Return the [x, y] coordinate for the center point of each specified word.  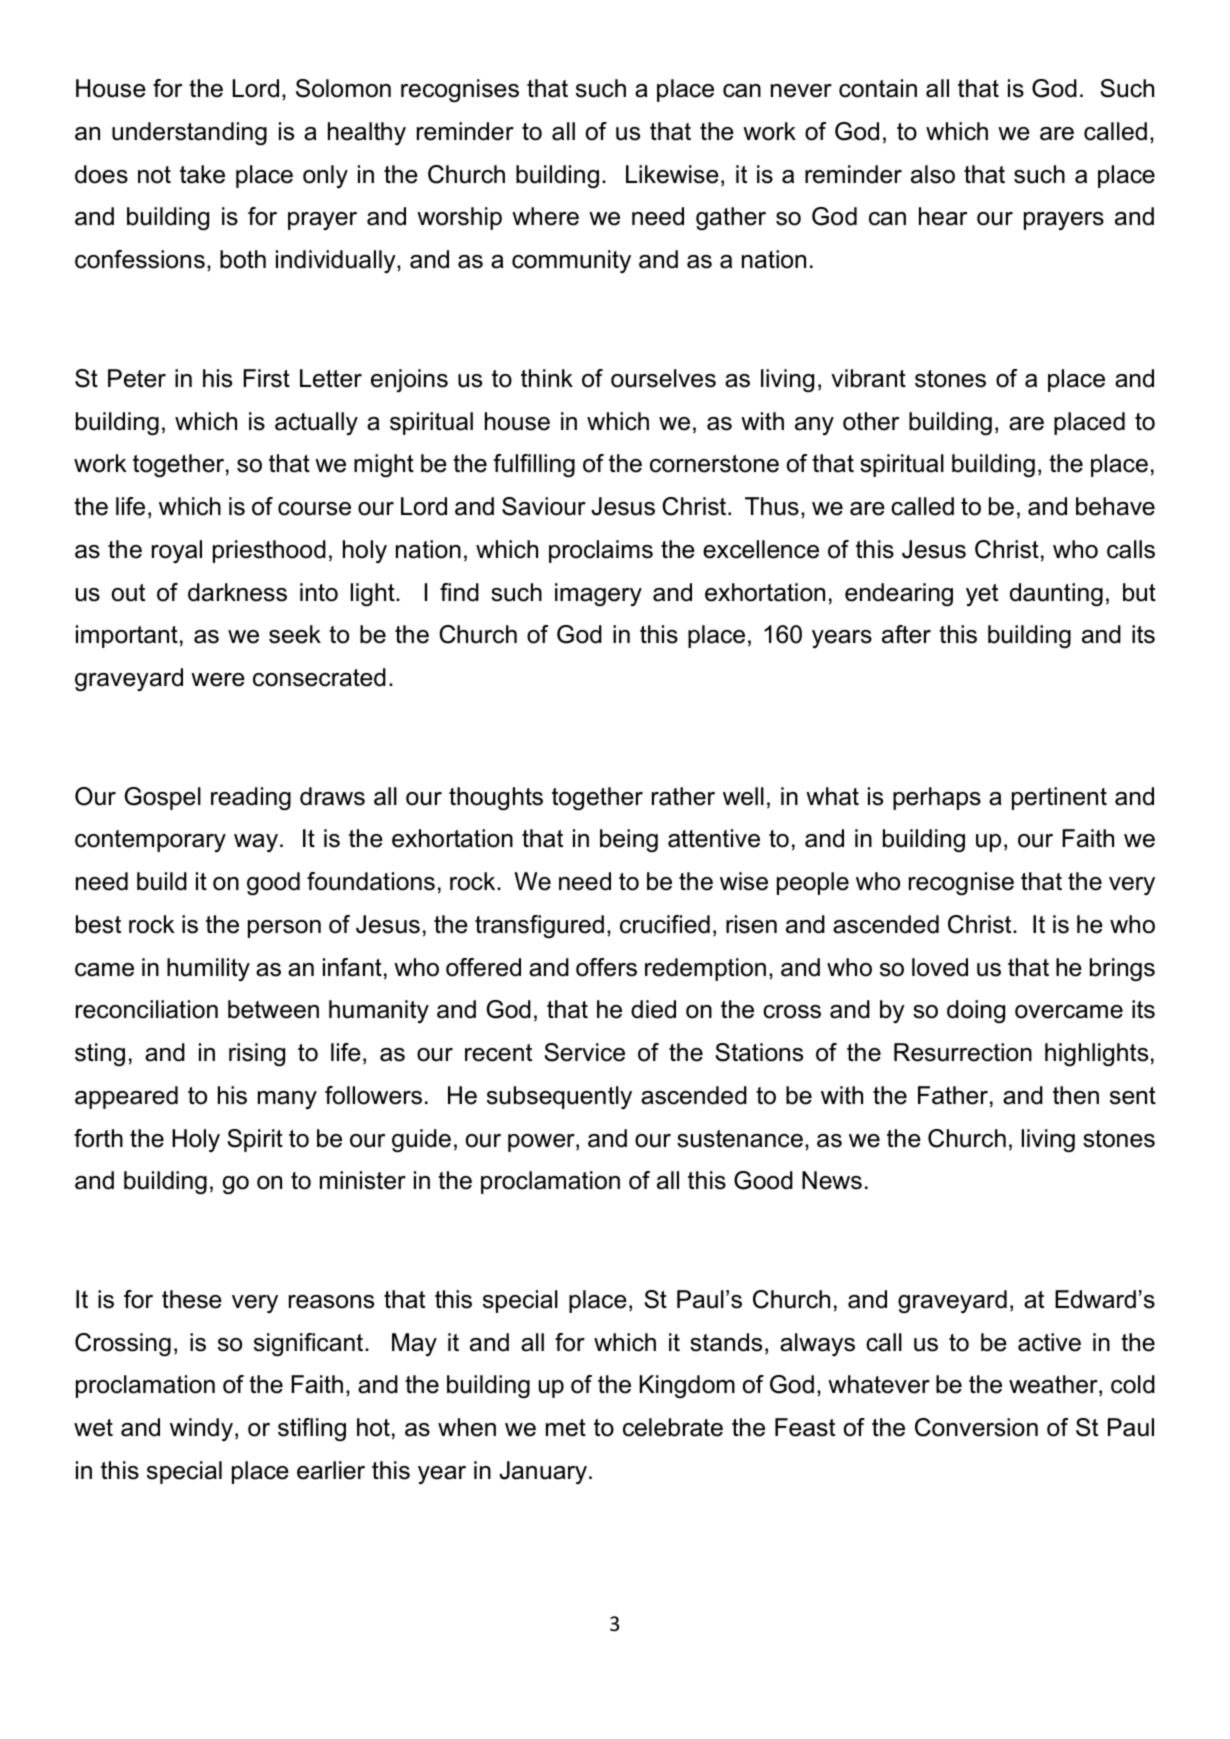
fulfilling [534, 466]
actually [316, 423]
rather [683, 796]
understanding [189, 134]
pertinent [1059, 798]
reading [251, 799]
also [933, 174]
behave [1115, 506]
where [545, 216]
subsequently [559, 1097]
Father [953, 1095]
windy [203, 1429]
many [287, 1100]
